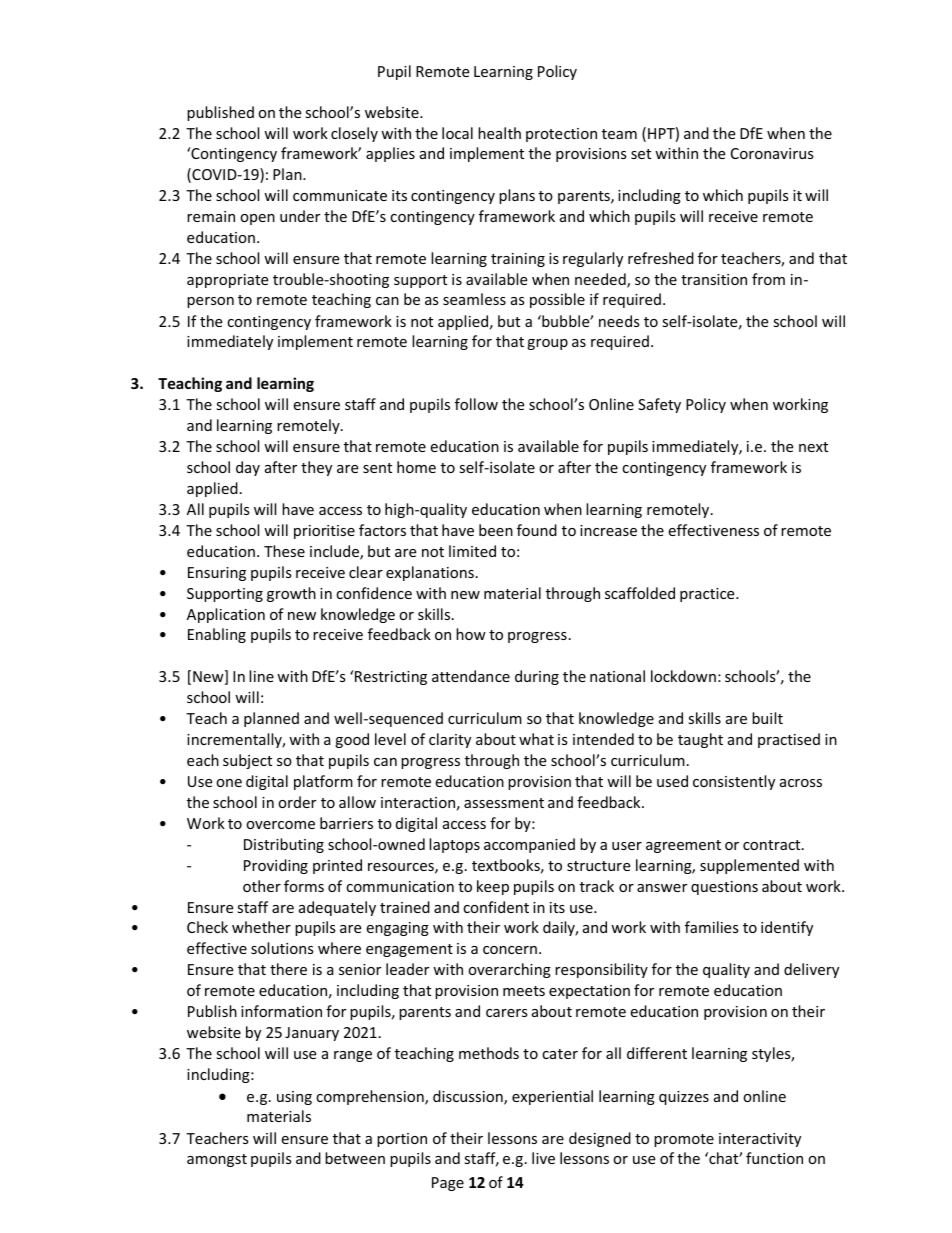 The height and width of the document is (1233, 952). Describe the element at coordinates (217, 1160) in the document. I see `amongst` at that location.
